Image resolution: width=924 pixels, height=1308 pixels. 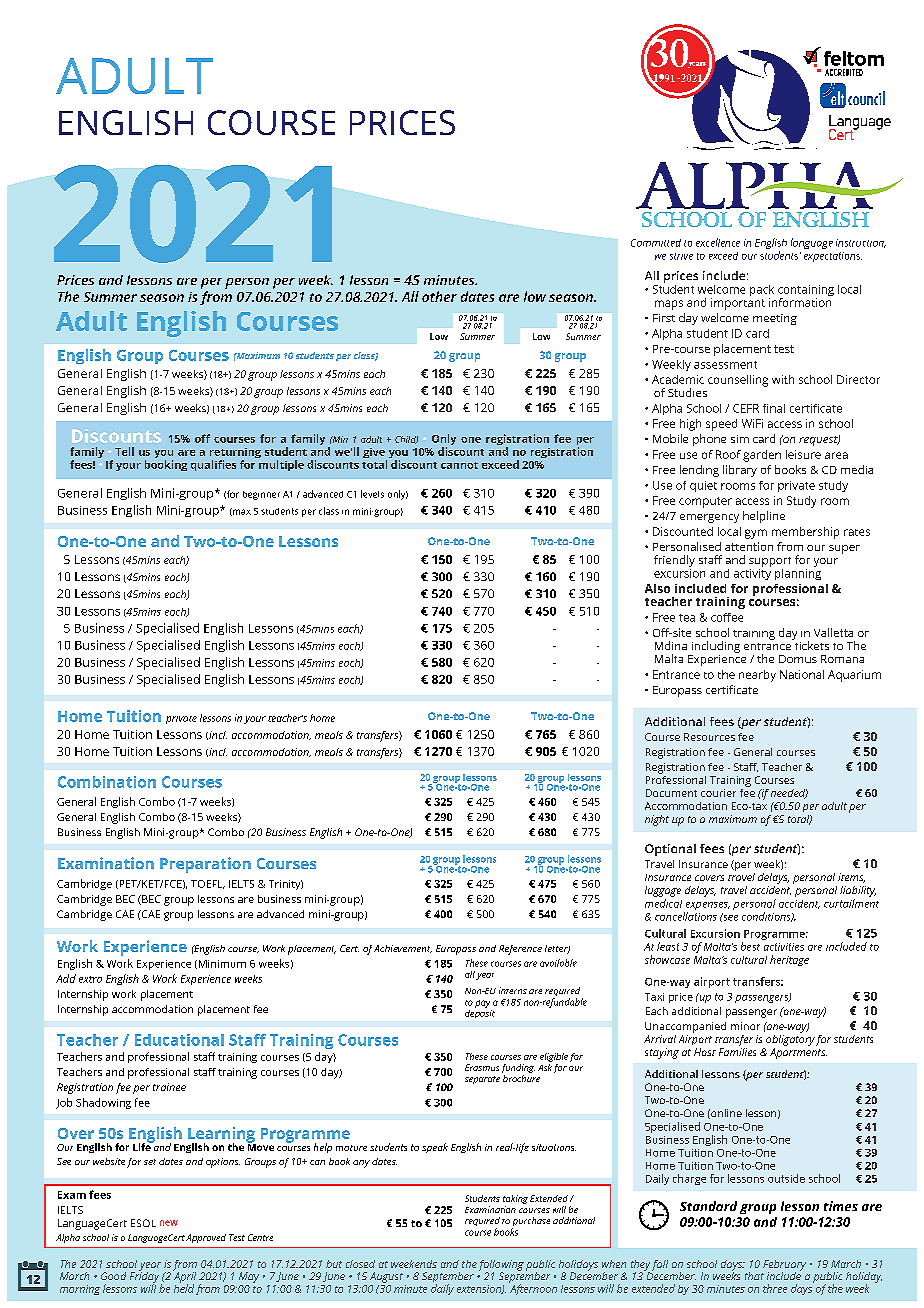 What do you see at coordinates (784, 1266) in the page?
I see `February` at bounding box center [784, 1266].
